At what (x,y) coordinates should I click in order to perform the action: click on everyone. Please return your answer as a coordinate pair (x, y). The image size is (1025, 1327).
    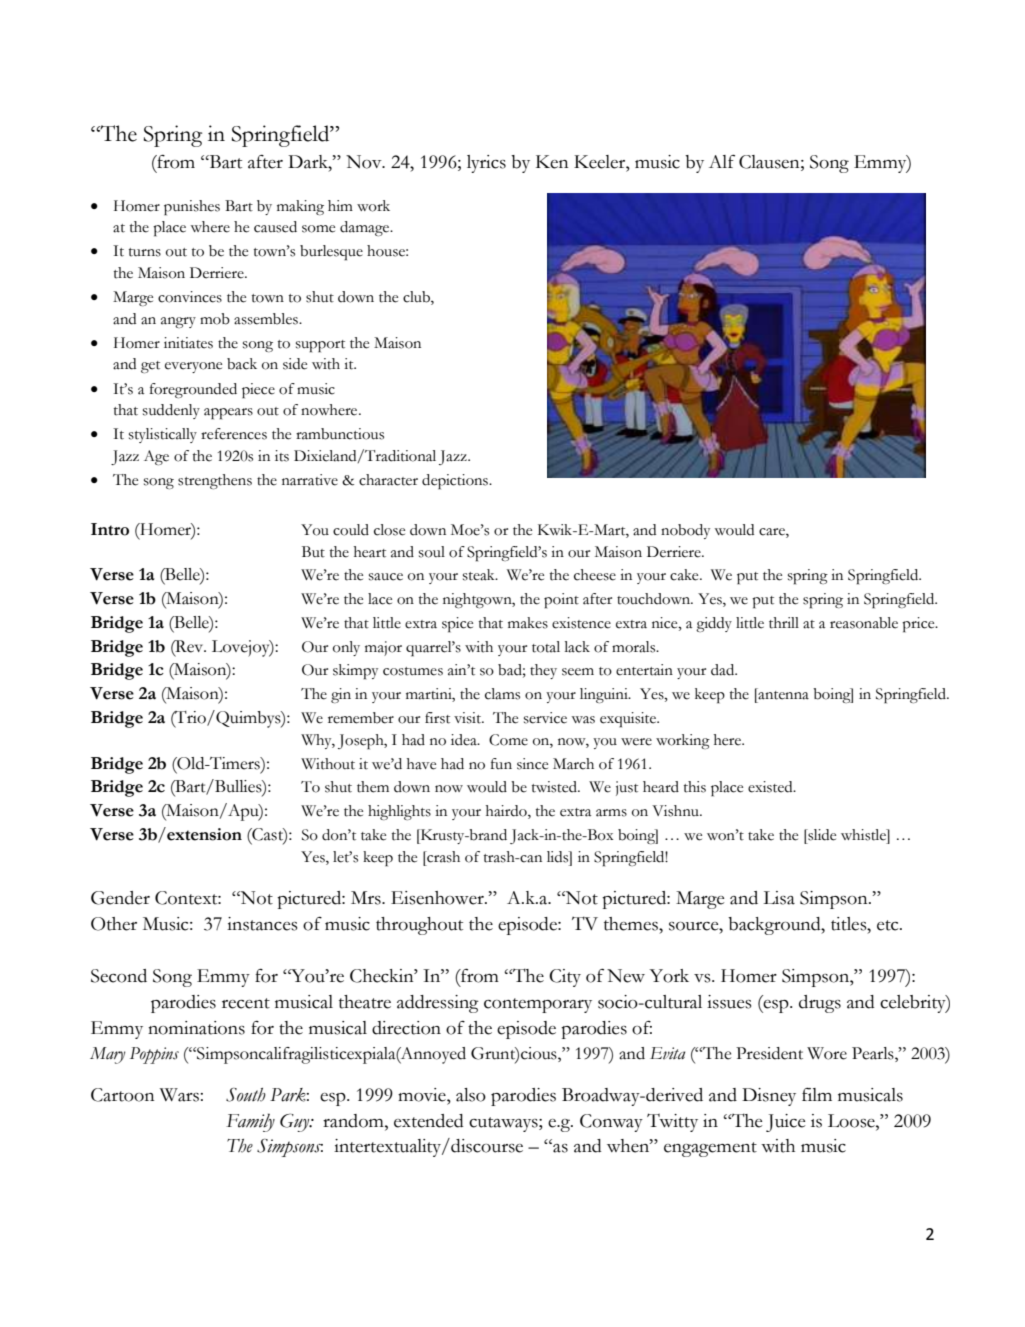
    Looking at the image, I should click on (193, 367).
